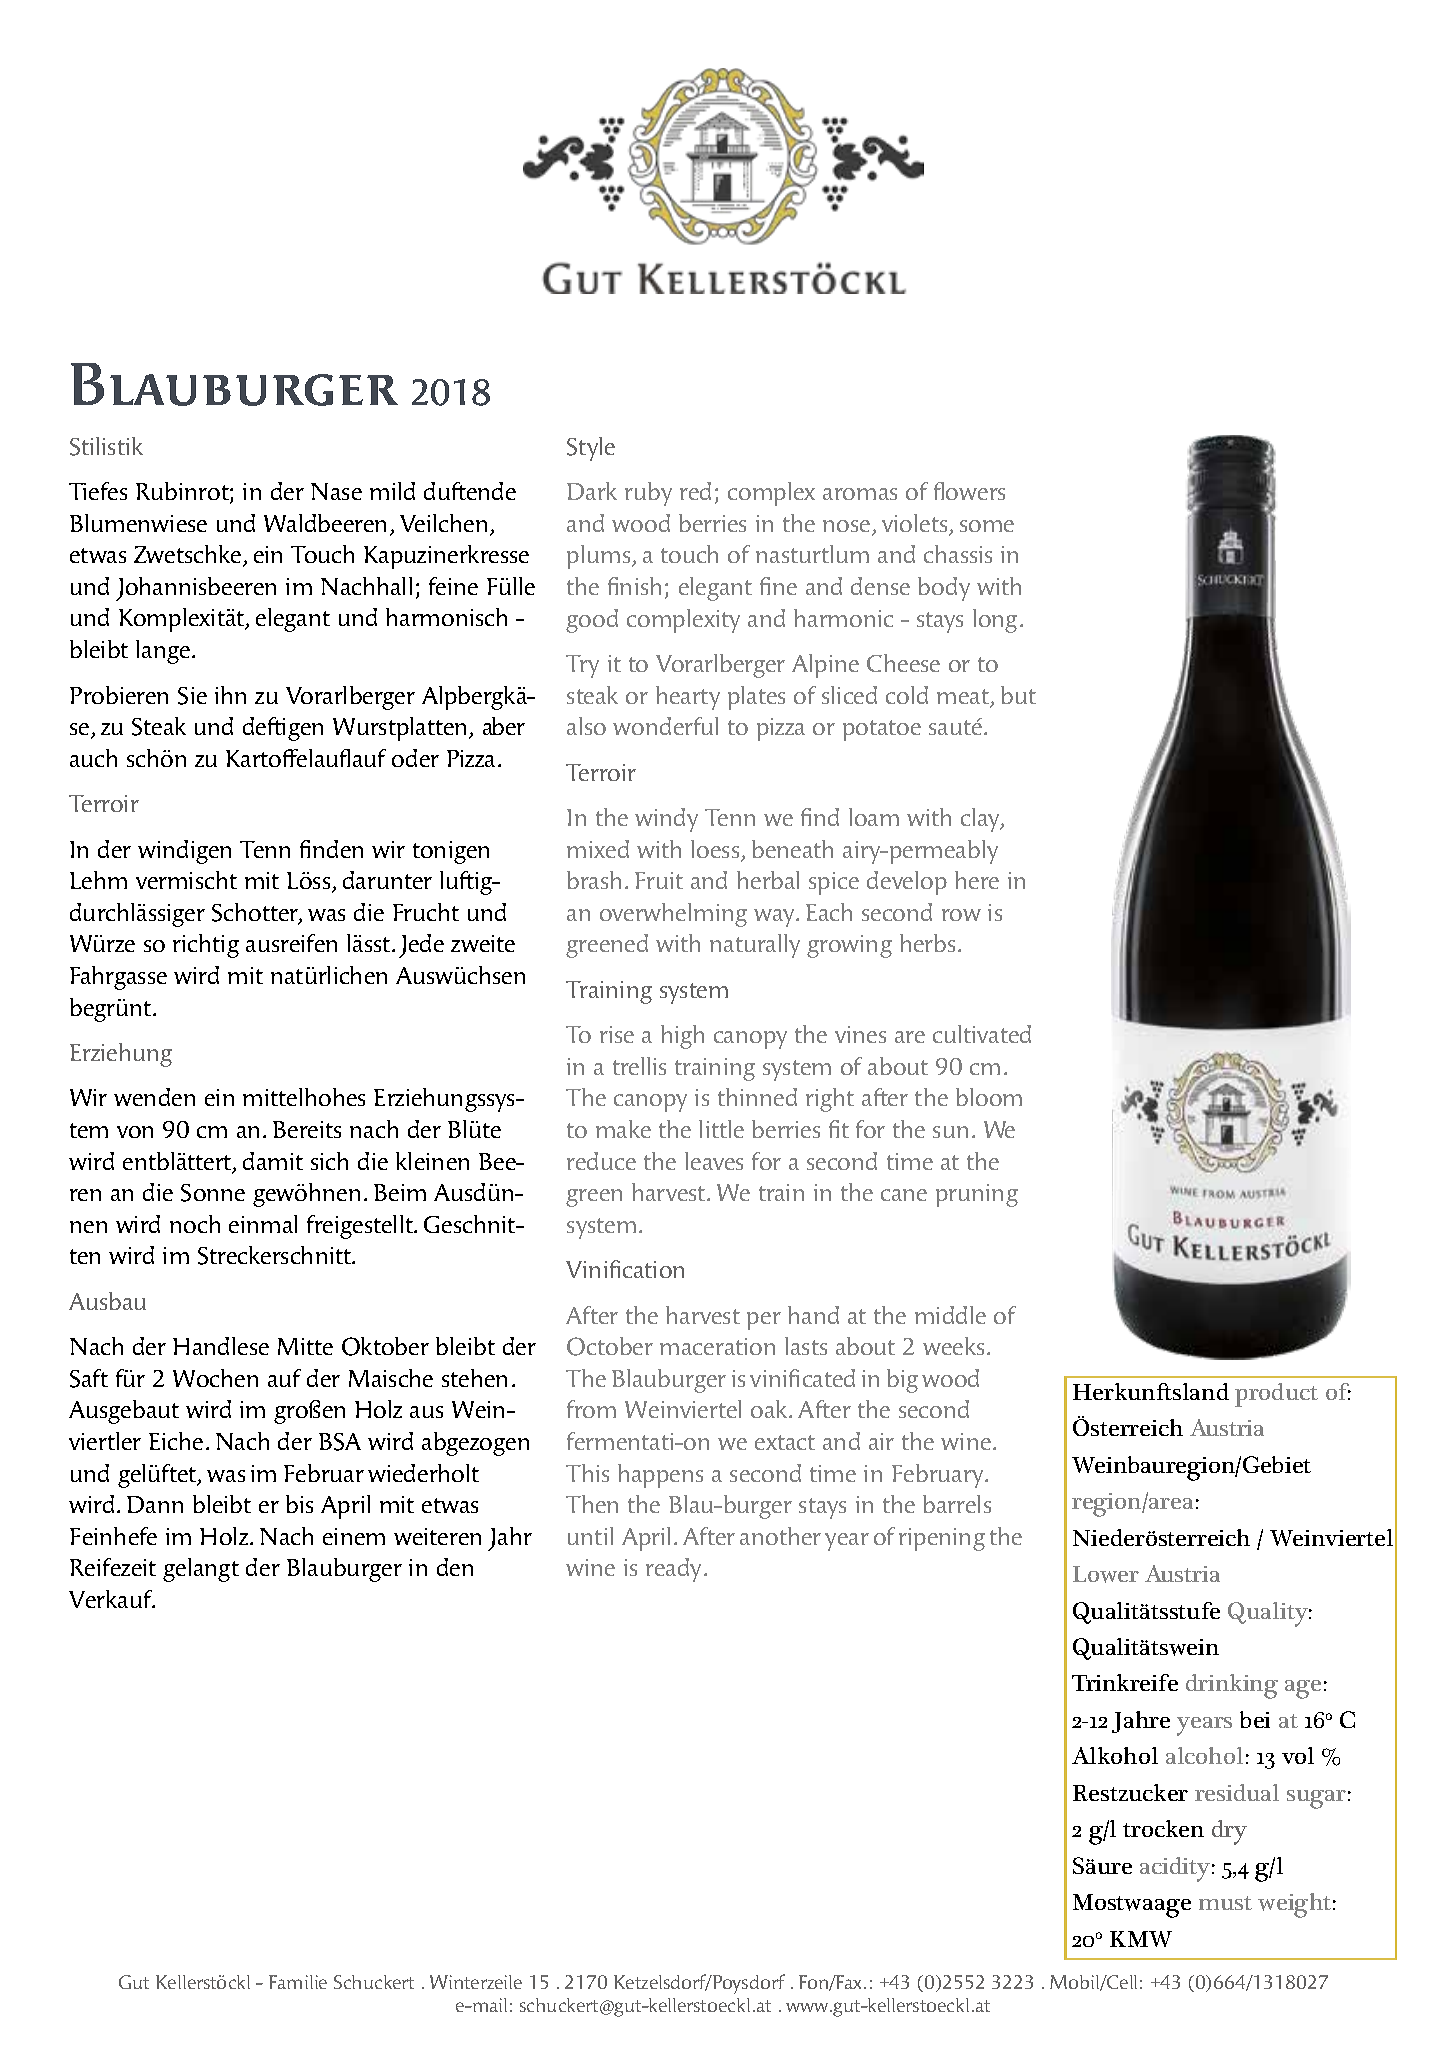 This document has width=1447, height=2047. I want to click on Sonne, so click(213, 1193).
